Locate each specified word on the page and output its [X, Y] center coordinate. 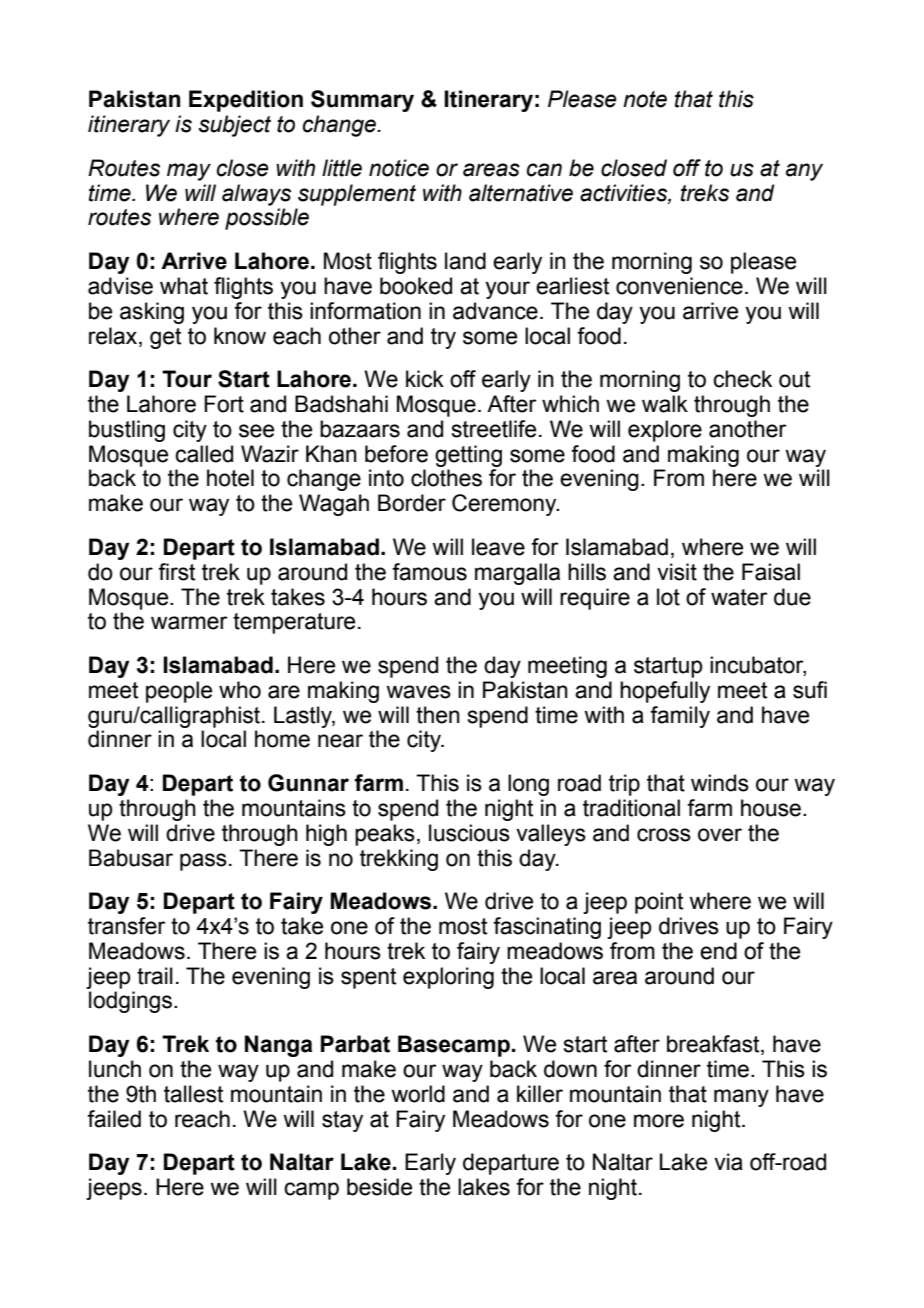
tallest [193, 1094]
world [418, 1094]
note [645, 99]
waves [418, 692]
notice [399, 168]
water [739, 597]
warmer [189, 623]
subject [235, 126]
